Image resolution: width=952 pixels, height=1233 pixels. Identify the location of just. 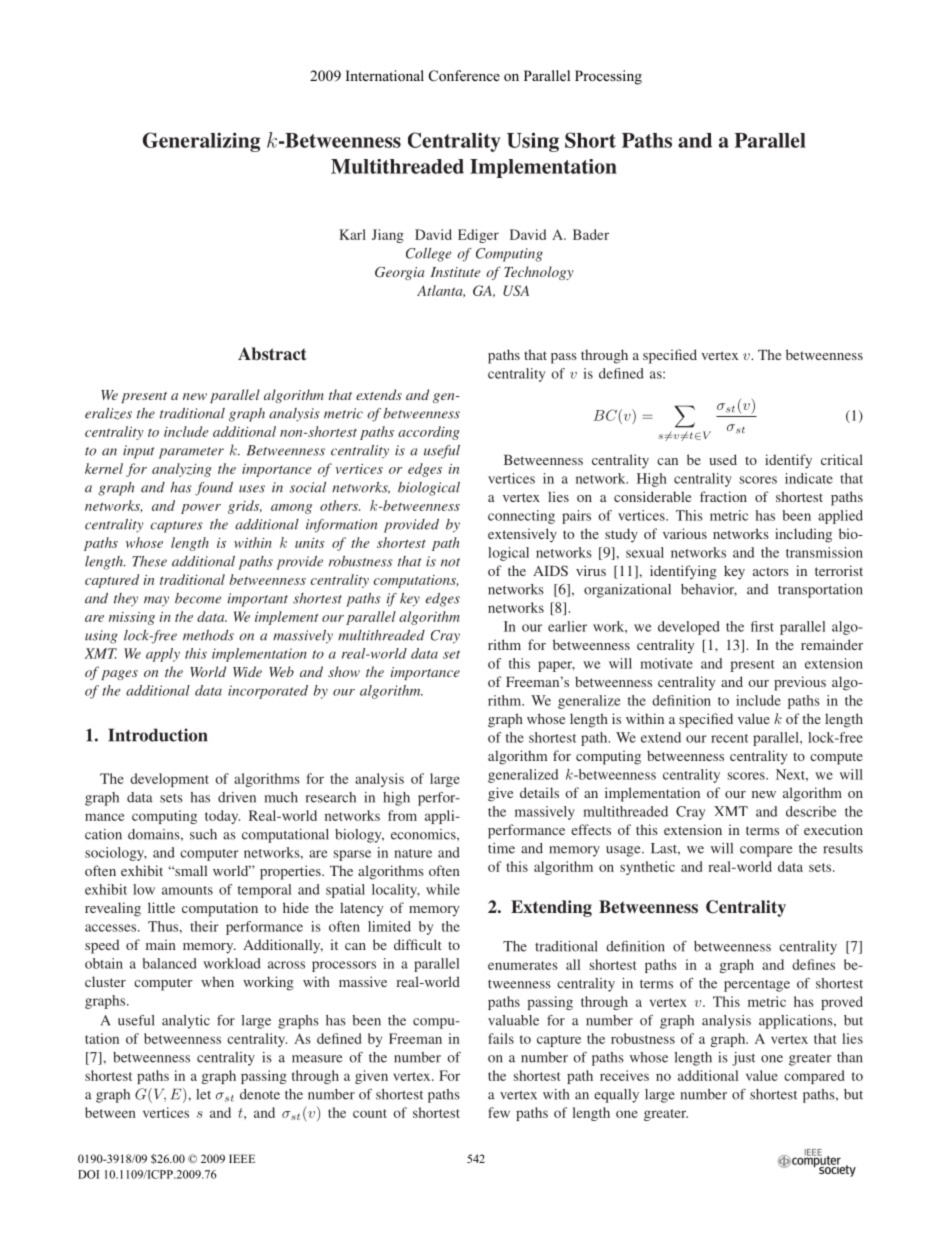
(743, 1059).
